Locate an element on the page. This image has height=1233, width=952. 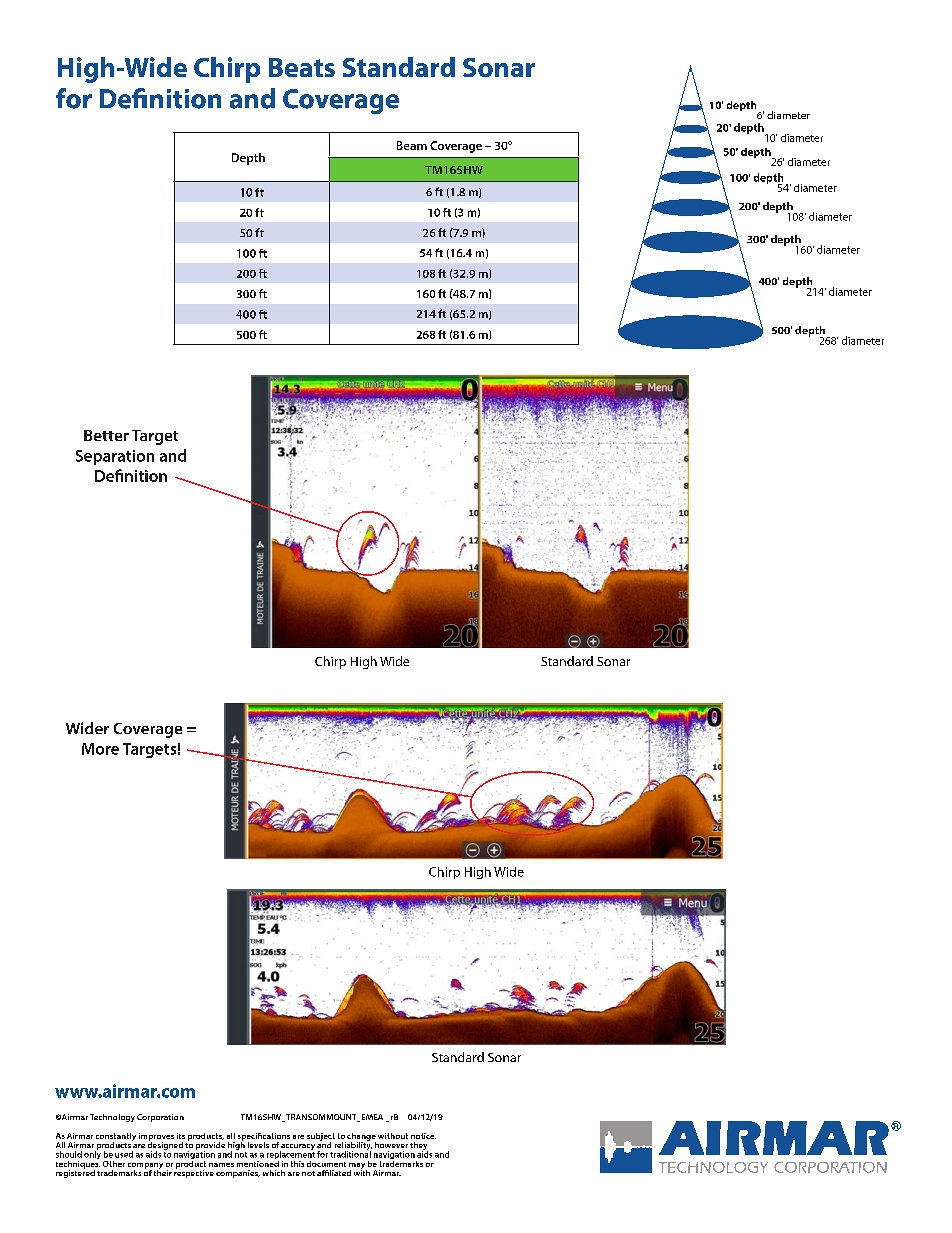
change is located at coordinates (361, 1138).
